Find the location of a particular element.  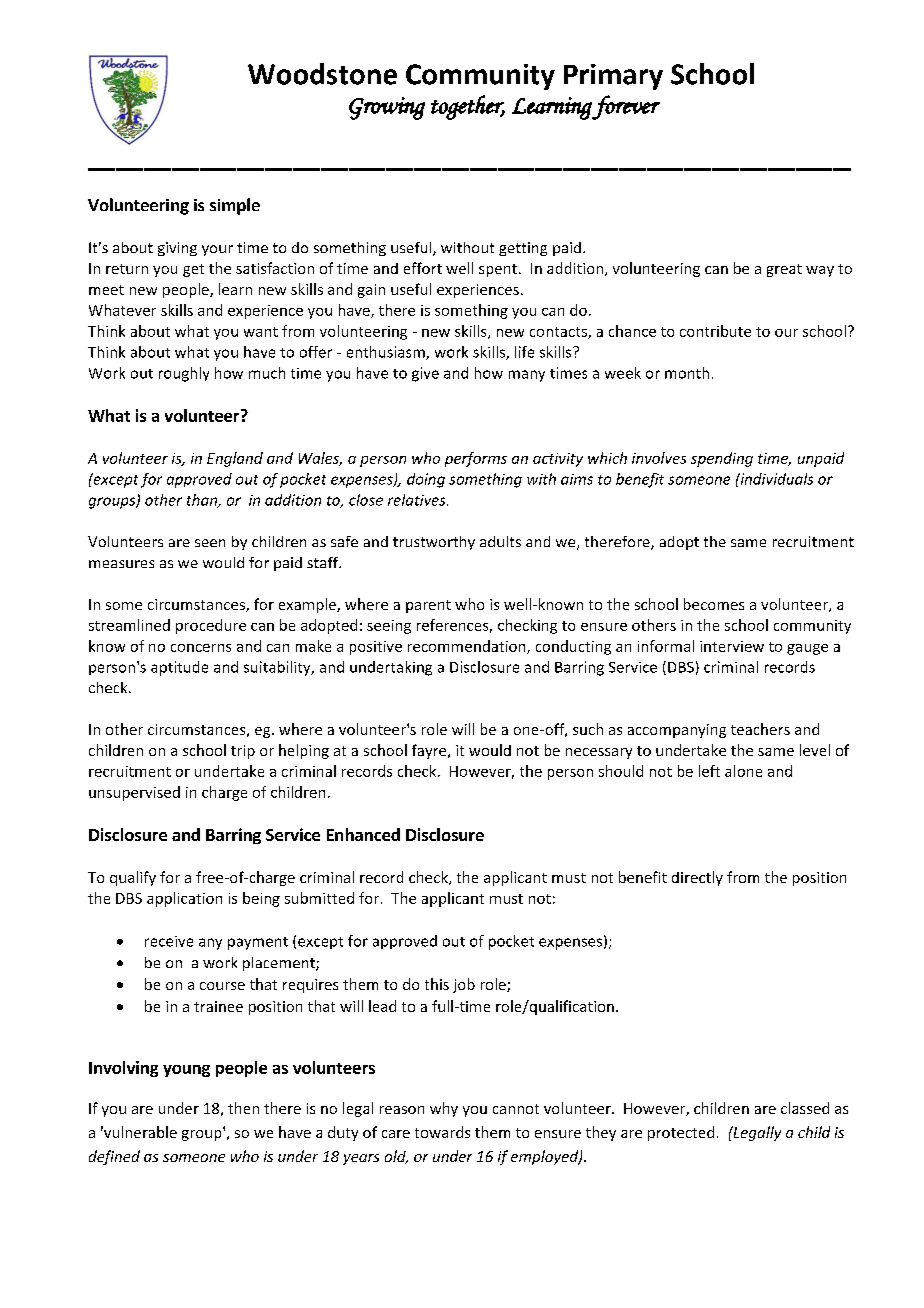

together is located at coordinates (468, 107).
